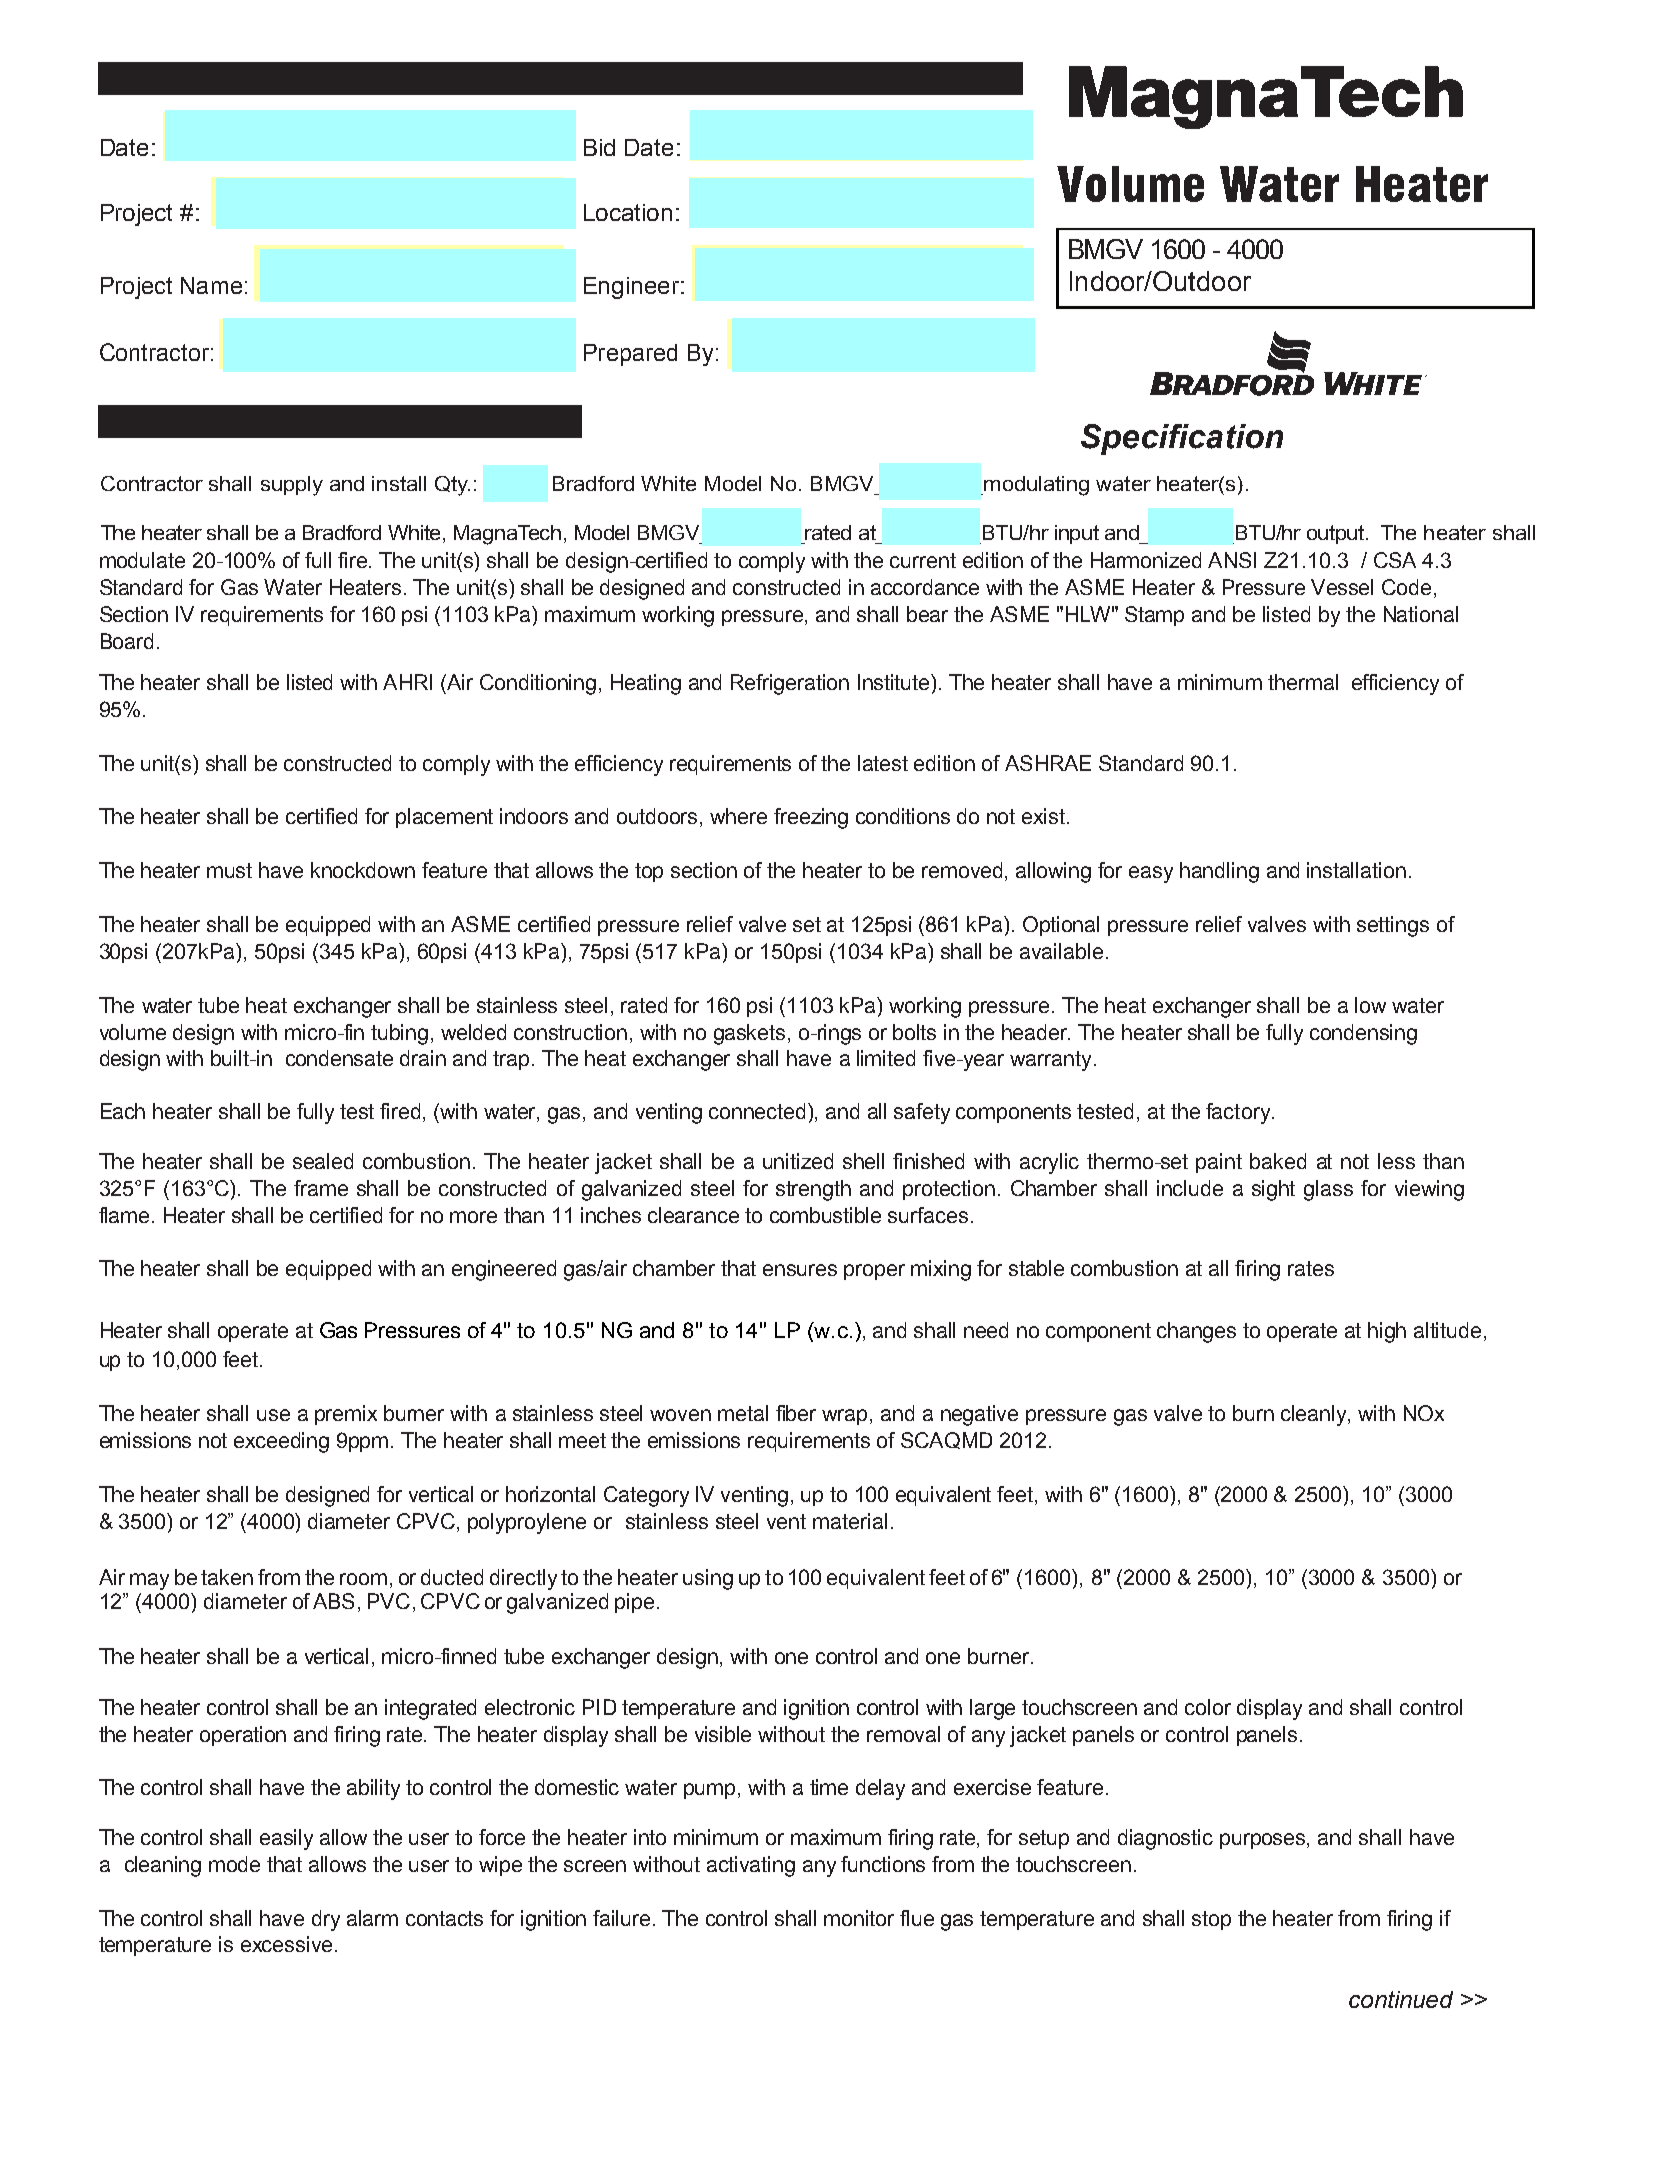  What do you see at coordinates (1239, 1113) in the page?
I see `factory` at bounding box center [1239, 1113].
